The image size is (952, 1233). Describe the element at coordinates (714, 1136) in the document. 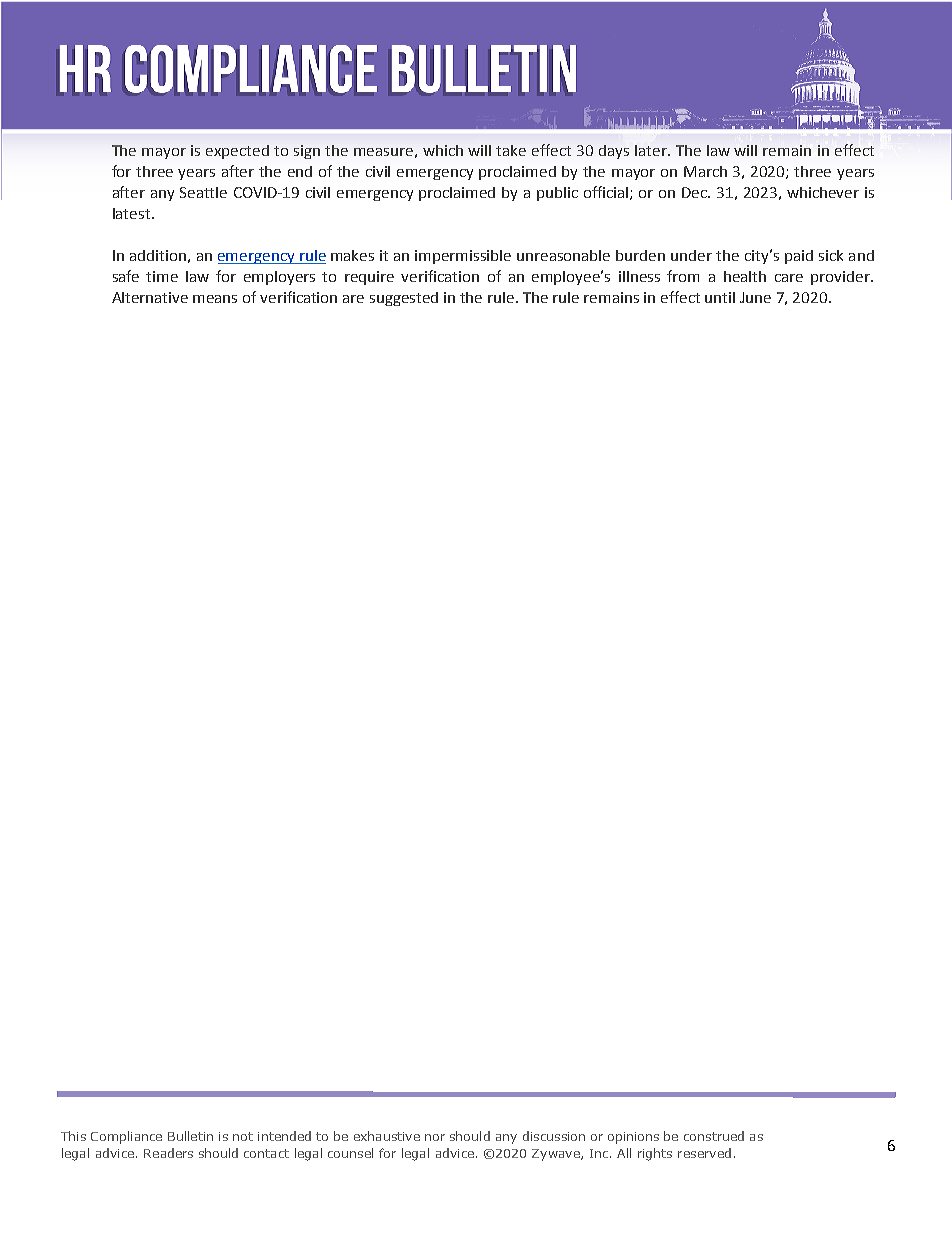

I see `construed` at that location.
